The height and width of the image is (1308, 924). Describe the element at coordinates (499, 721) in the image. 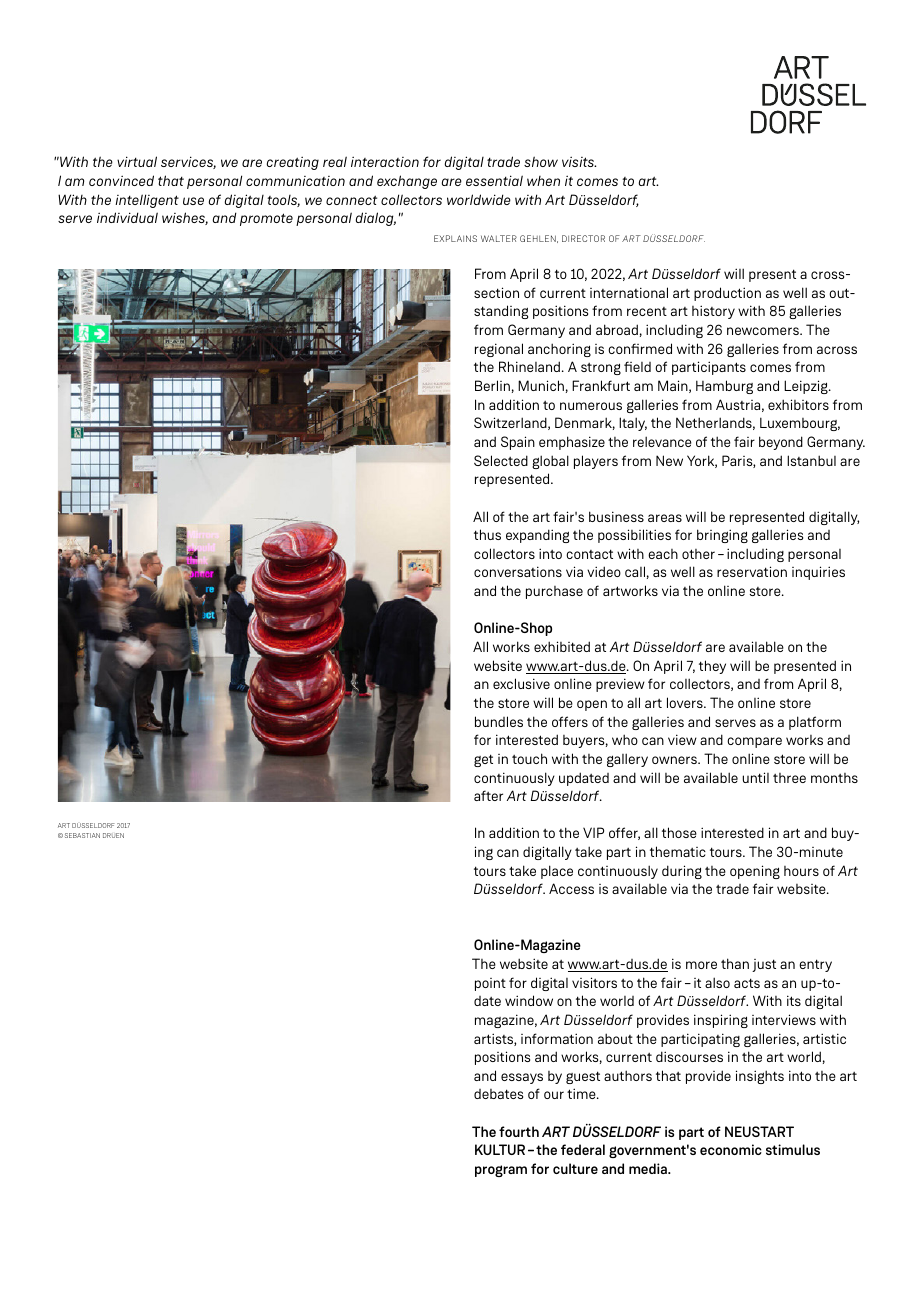

I see `bundles` at that location.
